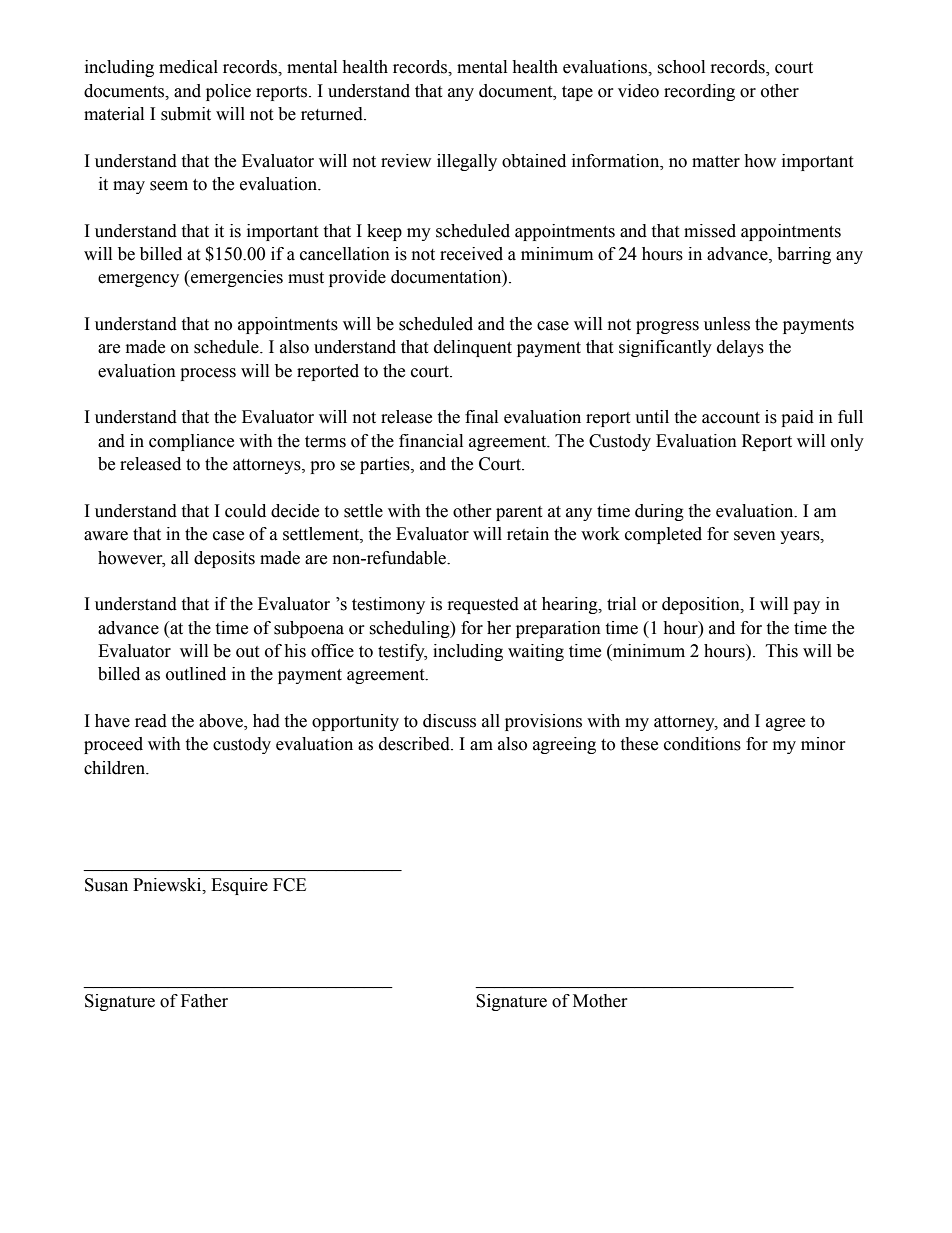 This screenshot has height=1233, width=952. What do you see at coordinates (449, 721) in the screenshot?
I see `discuss` at bounding box center [449, 721].
